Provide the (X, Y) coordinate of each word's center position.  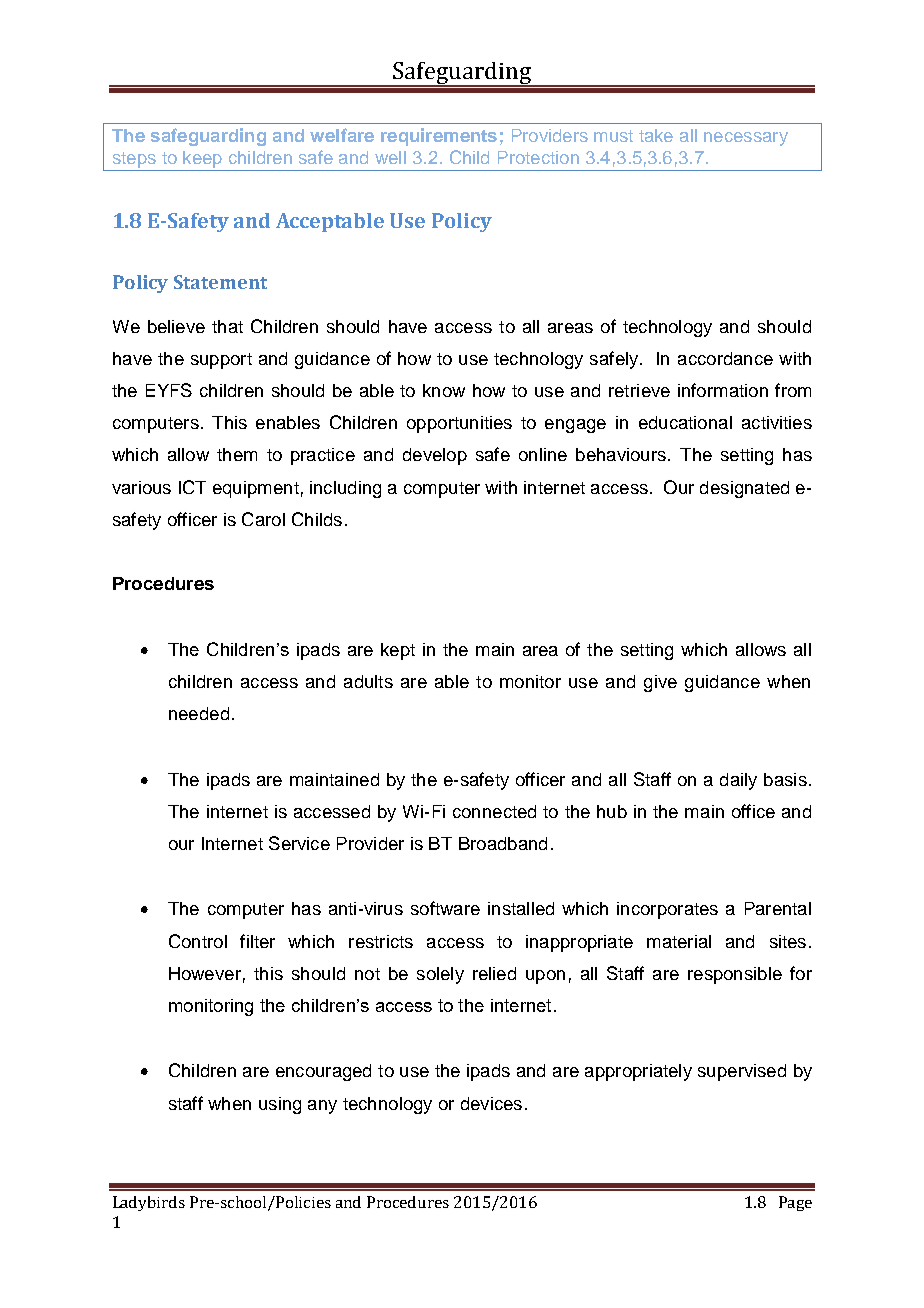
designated (744, 489)
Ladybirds (149, 1203)
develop (435, 456)
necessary (746, 139)
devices (491, 1103)
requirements (439, 137)
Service (299, 843)
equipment (256, 489)
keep (202, 159)
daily (738, 781)
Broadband (503, 843)
